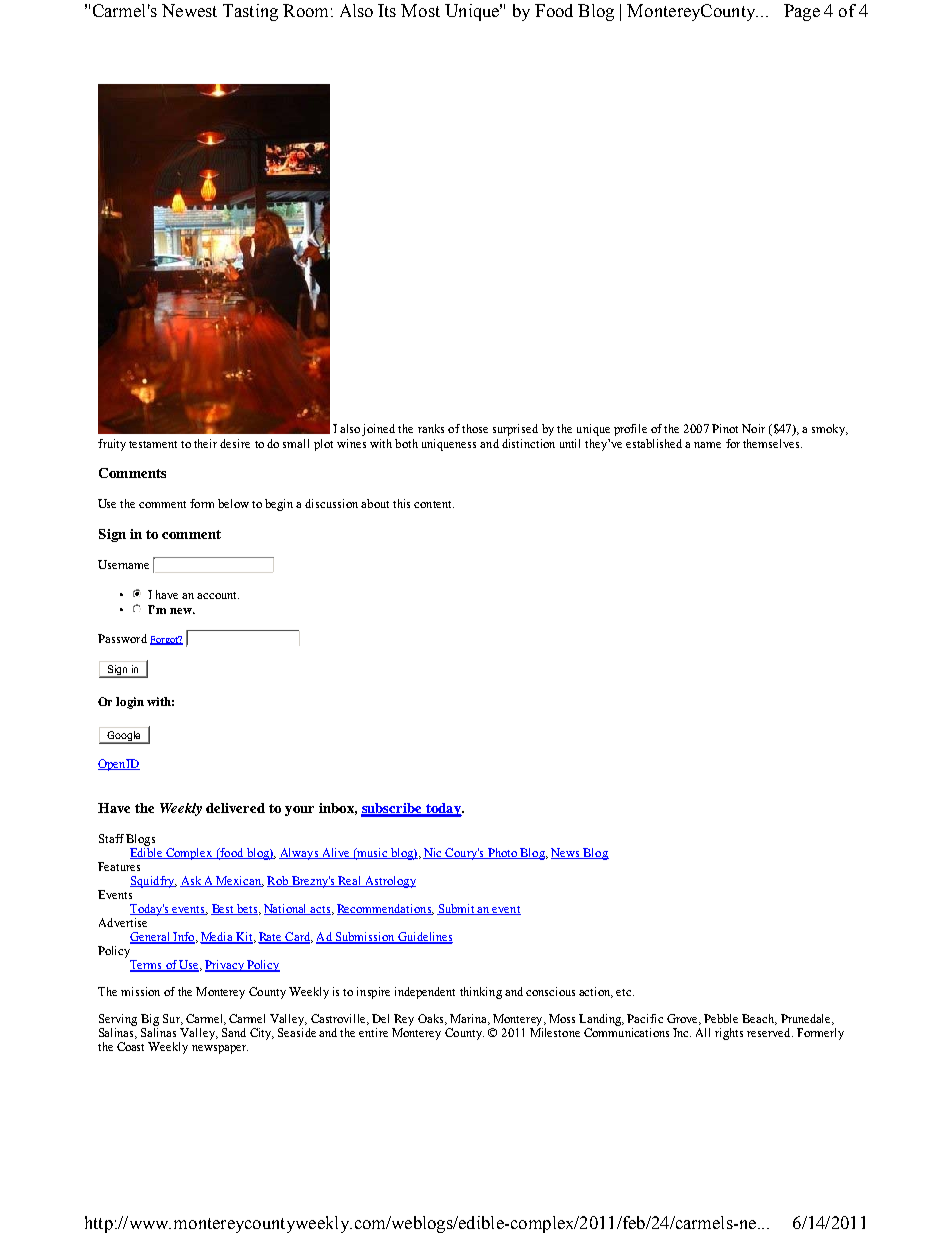 The width and height of the screenshot is (952, 1233). Describe the element at coordinates (234, 1032) in the screenshot. I see `Sand` at that location.
